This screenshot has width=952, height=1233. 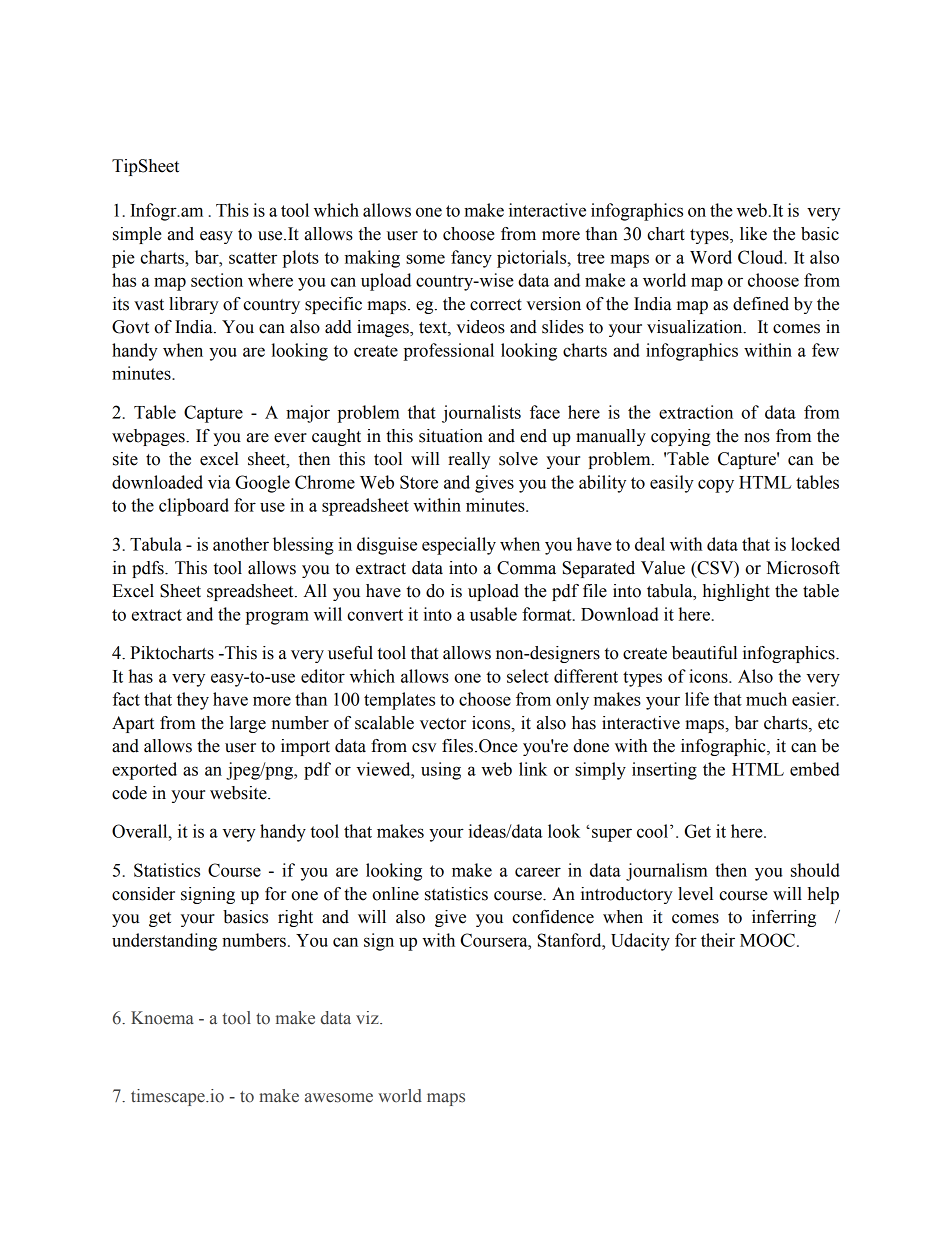 What do you see at coordinates (217, 280) in the screenshot?
I see `section` at bounding box center [217, 280].
